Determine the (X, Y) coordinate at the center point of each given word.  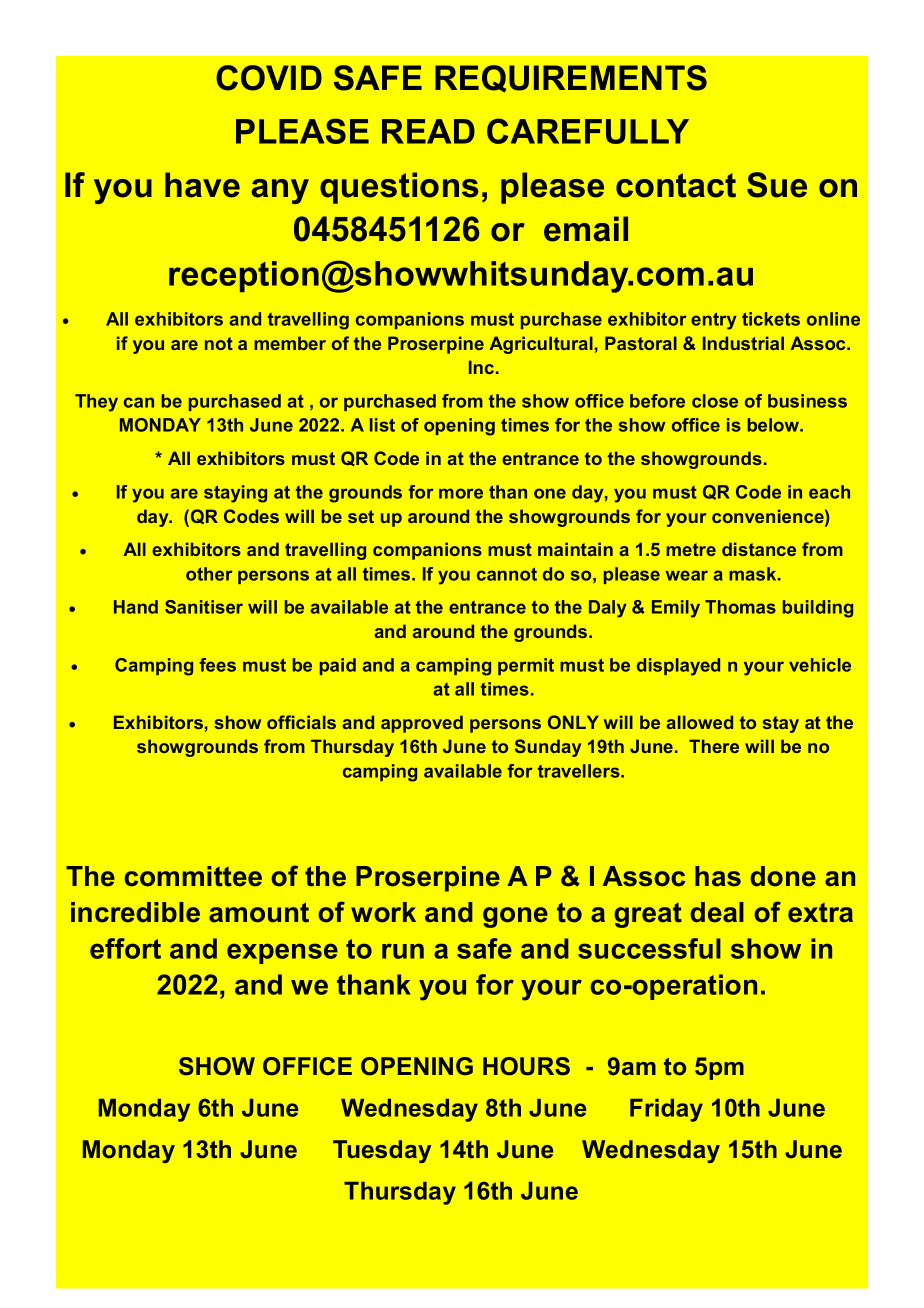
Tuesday (382, 1151)
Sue (777, 185)
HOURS (526, 1066)
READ (428, 131)
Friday (666, 1110)
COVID (269, 78)
